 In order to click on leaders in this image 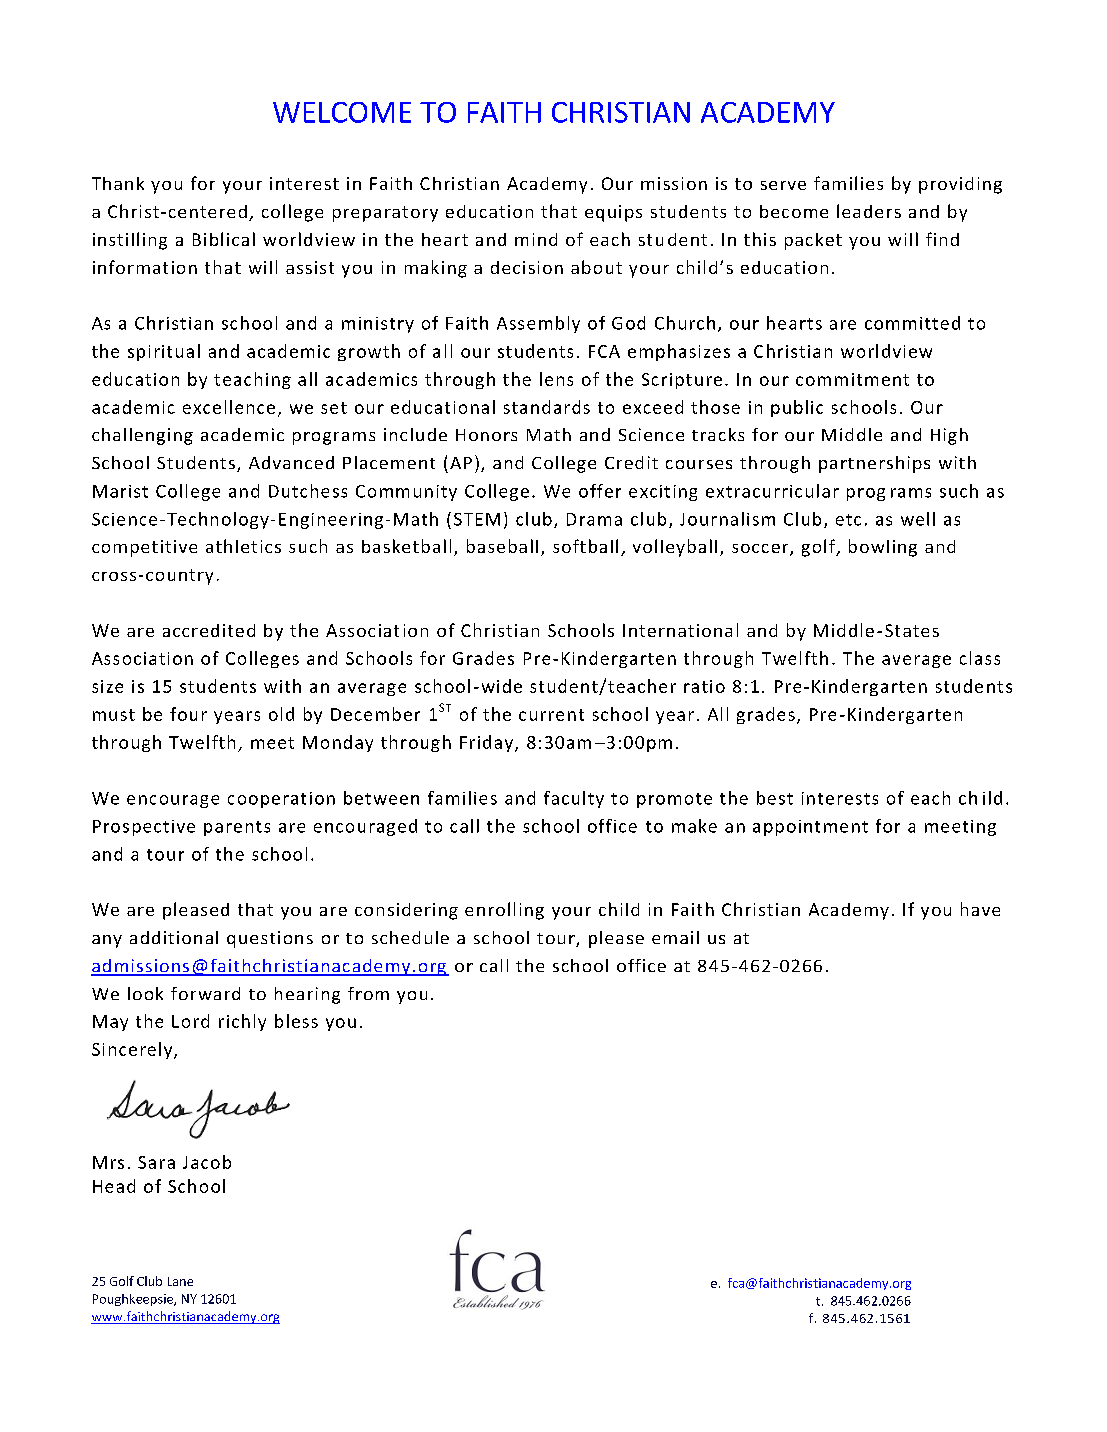, I will do `click(869, 211)`.
